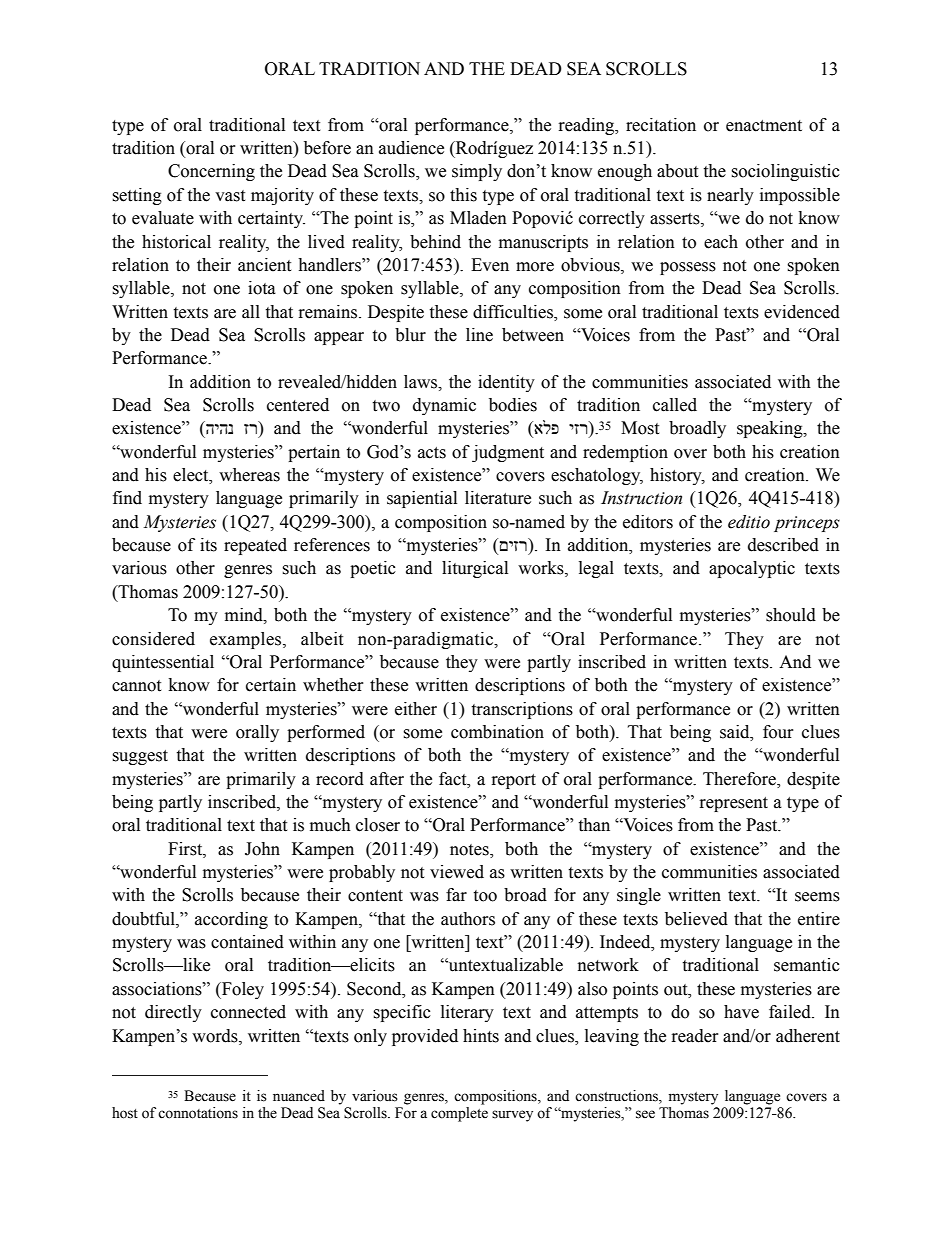 This screenshot has height=1233, width=952. Describe the element at coordinates (198, 1113) in the screenshot. I see `connotations` at that location.
